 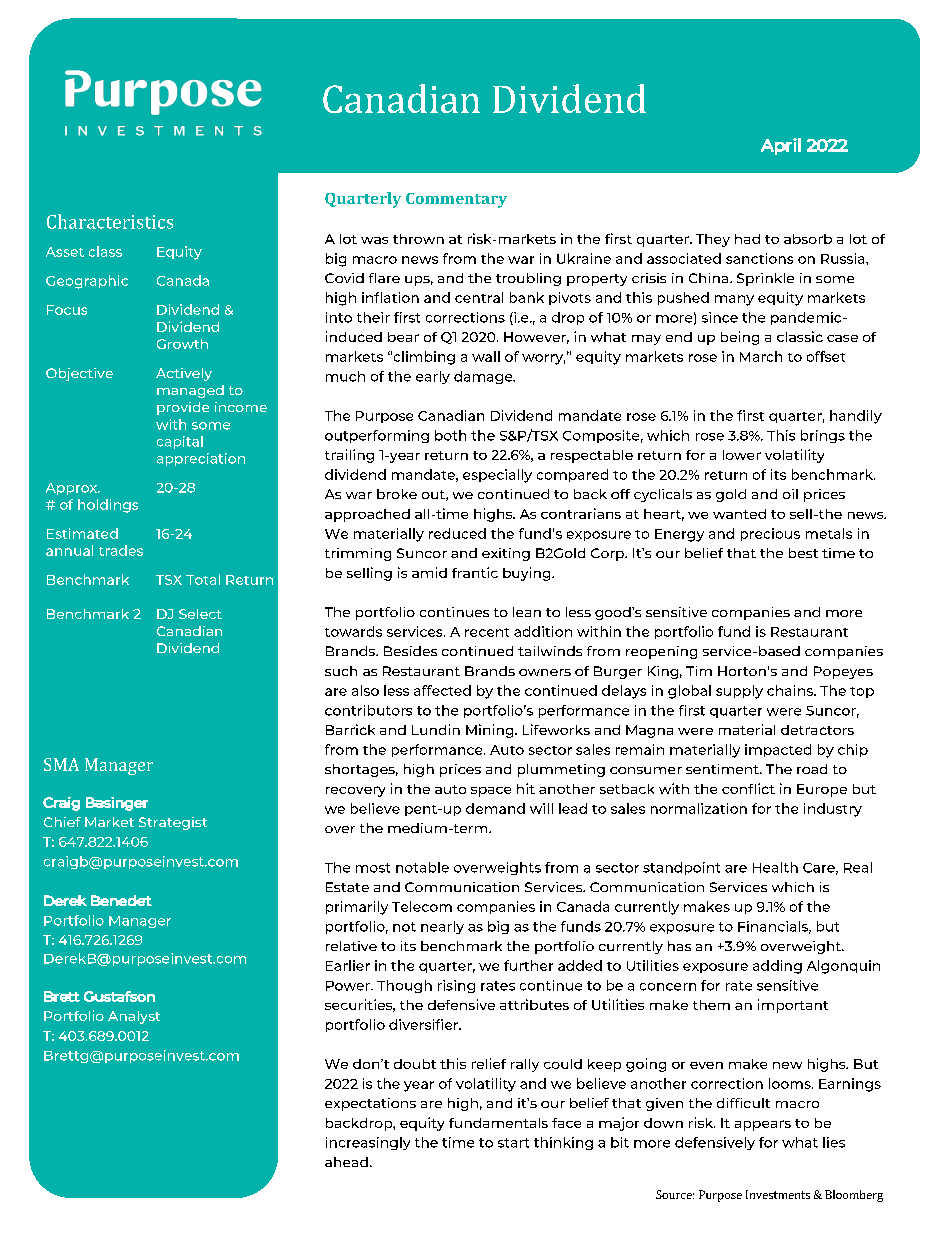 I want to click on wanted, so click(x=739, y=514).
